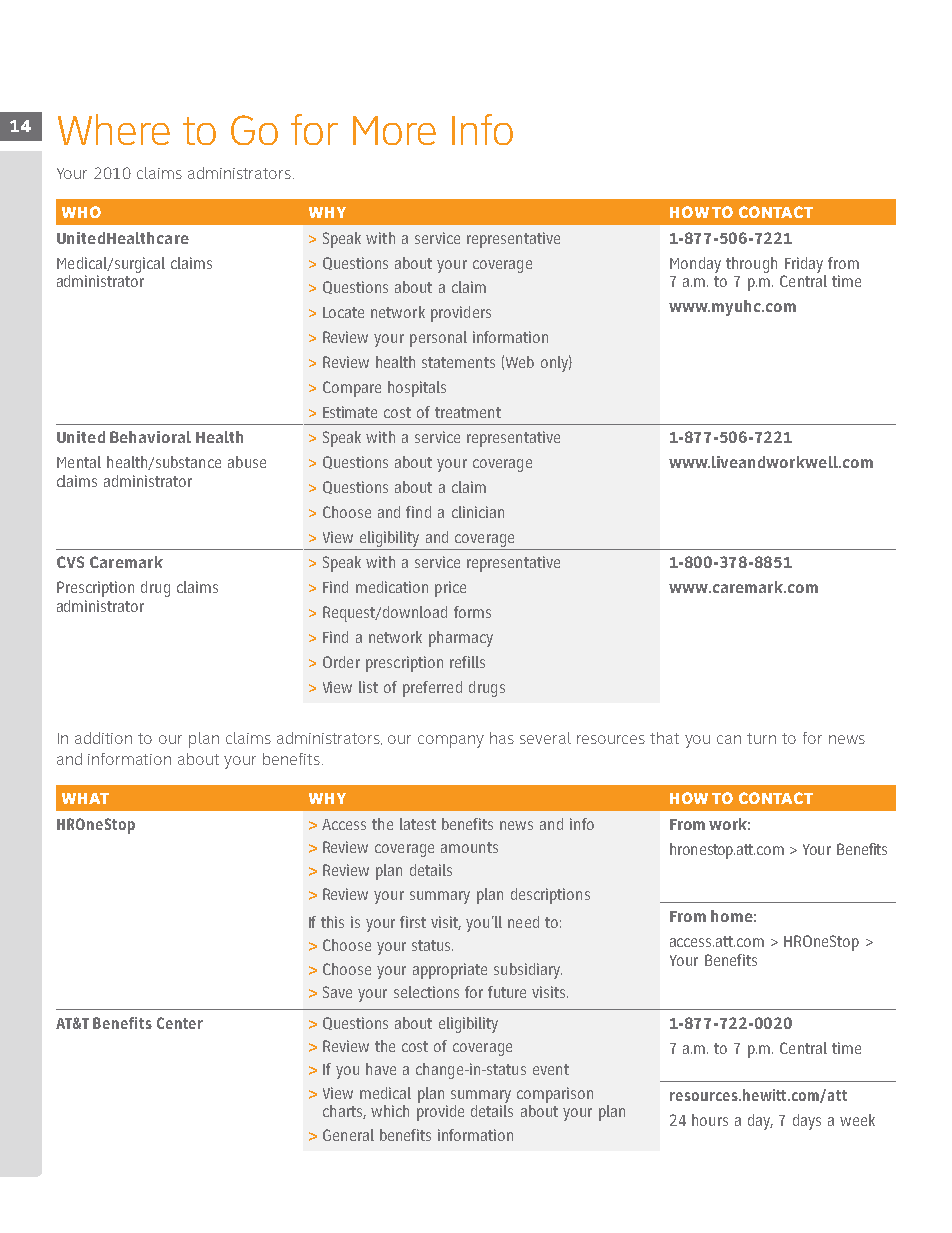 The height and width of the image is (1233, 952). What do you see at coordinates (478, 512) in the image?
I see `clinician` at bounding box center [478, 512].
